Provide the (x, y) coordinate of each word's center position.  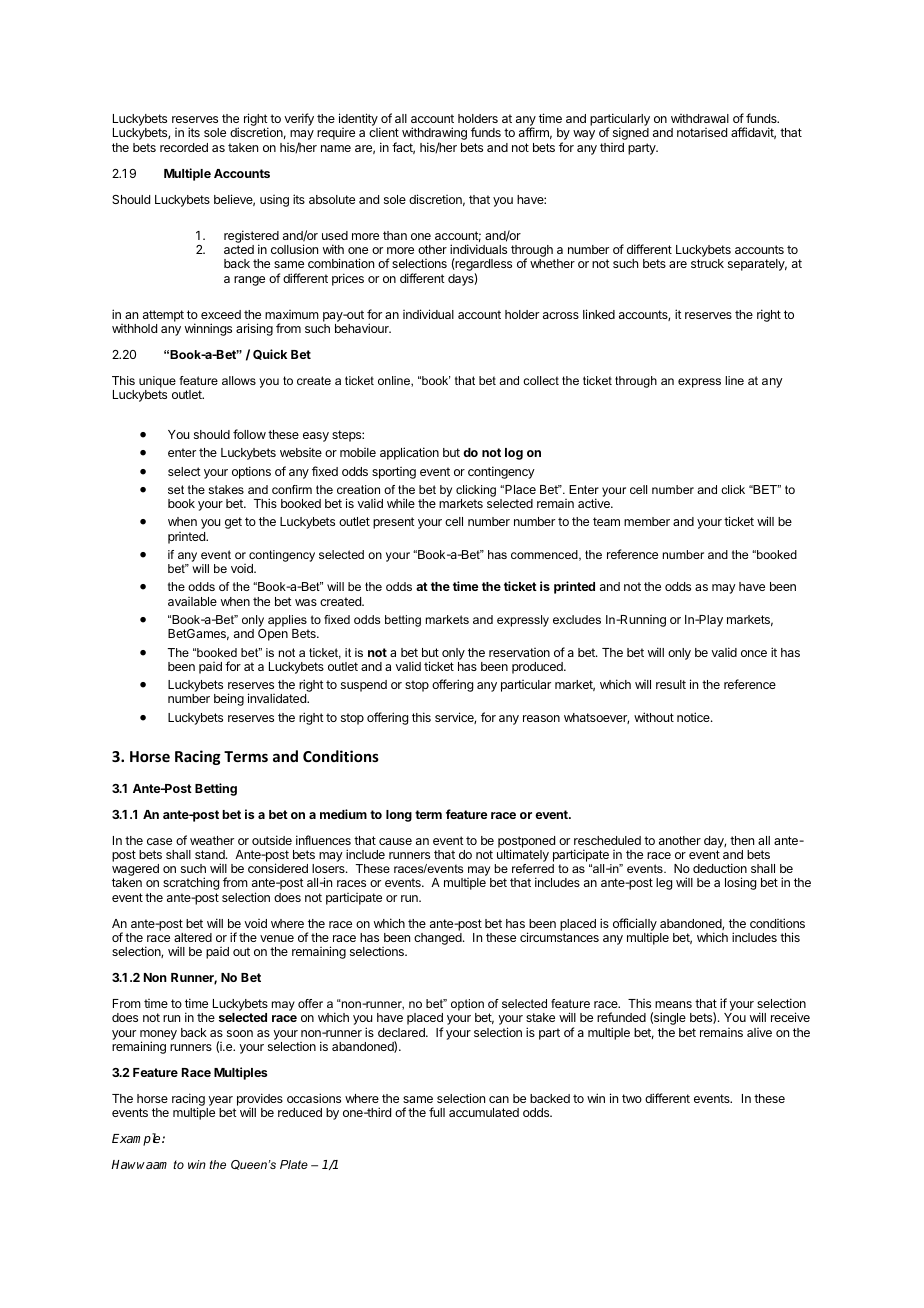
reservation (519, 652)
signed (631, 133)
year (220, 1102)
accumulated (484, 1112)
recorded (184, 147)
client (384, 132)
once (754, 653)
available (192, 601)
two (632, 1098)
